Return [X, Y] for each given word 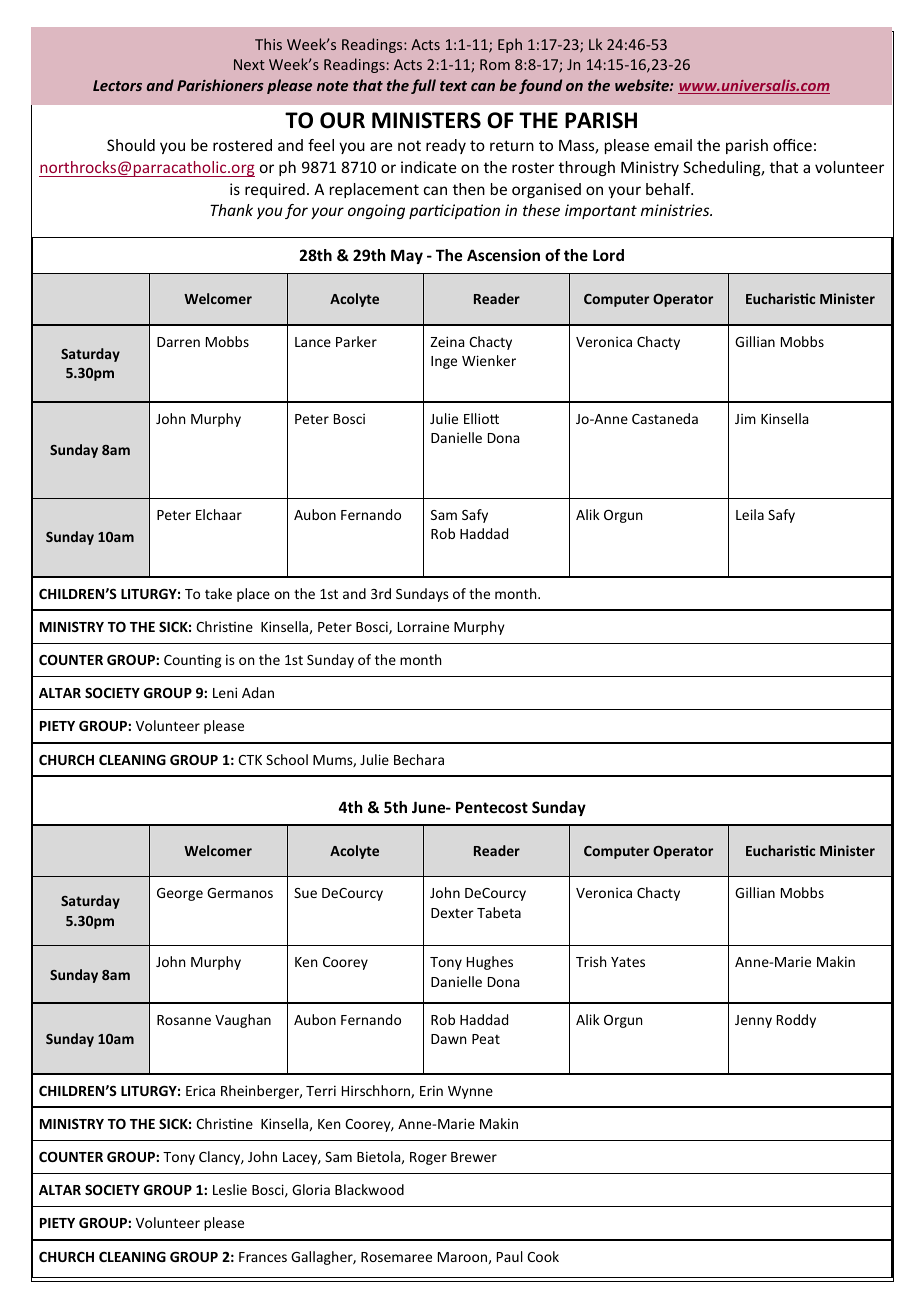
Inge [444, 362]
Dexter [452, 913]
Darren [178, 342]
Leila [750, 514]
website [643, 85]
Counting [192, 661]
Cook [543, 1256]
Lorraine [423, 626]
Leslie [230, 1189]
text [453, 86]
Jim [745, 419]
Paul [510, 1256]
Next [249, 64]
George [180, 894]
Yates [628, 962]
